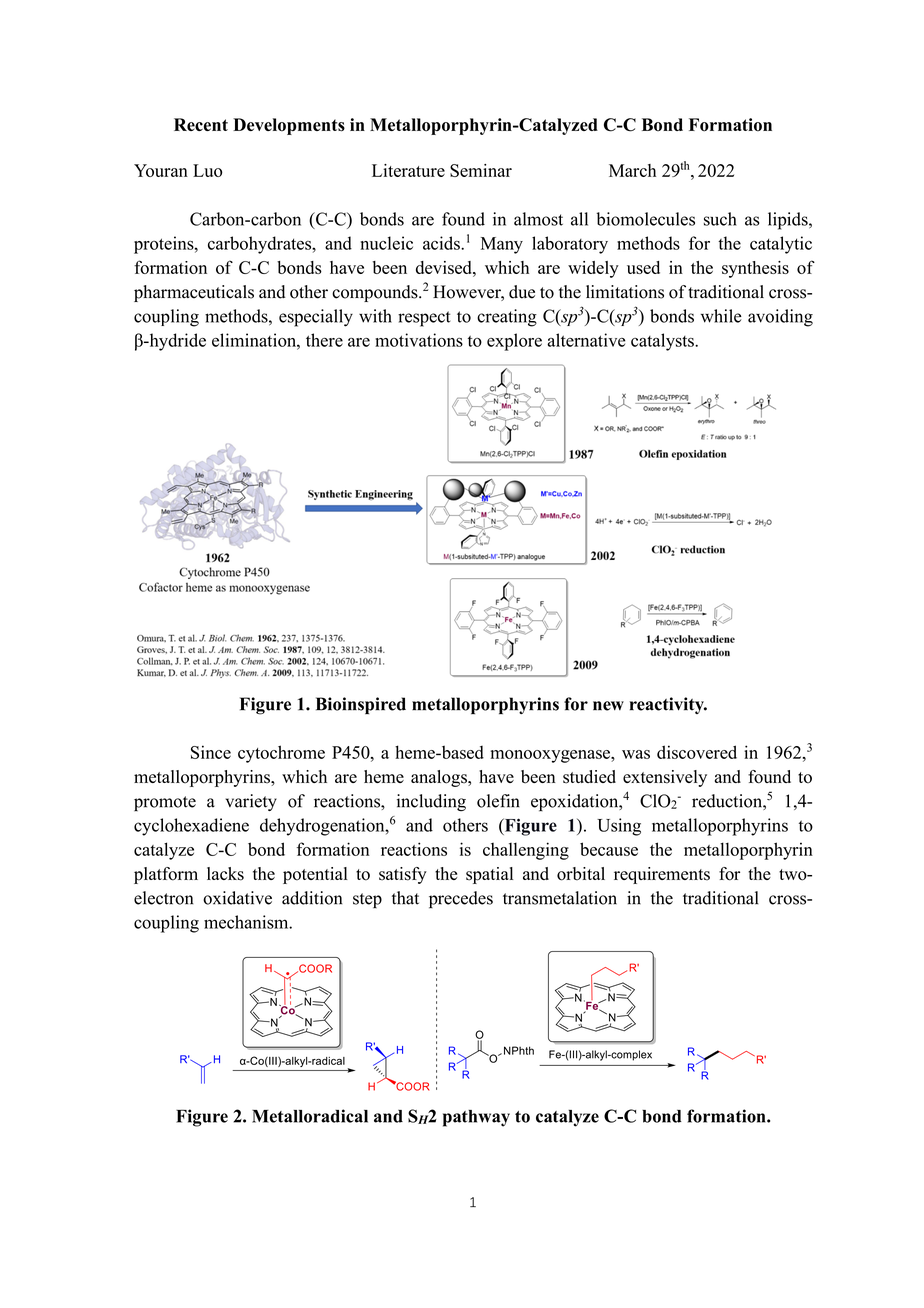 The height and width of the document is (1308, 924). I want to click on Since, so click(211, 752).
